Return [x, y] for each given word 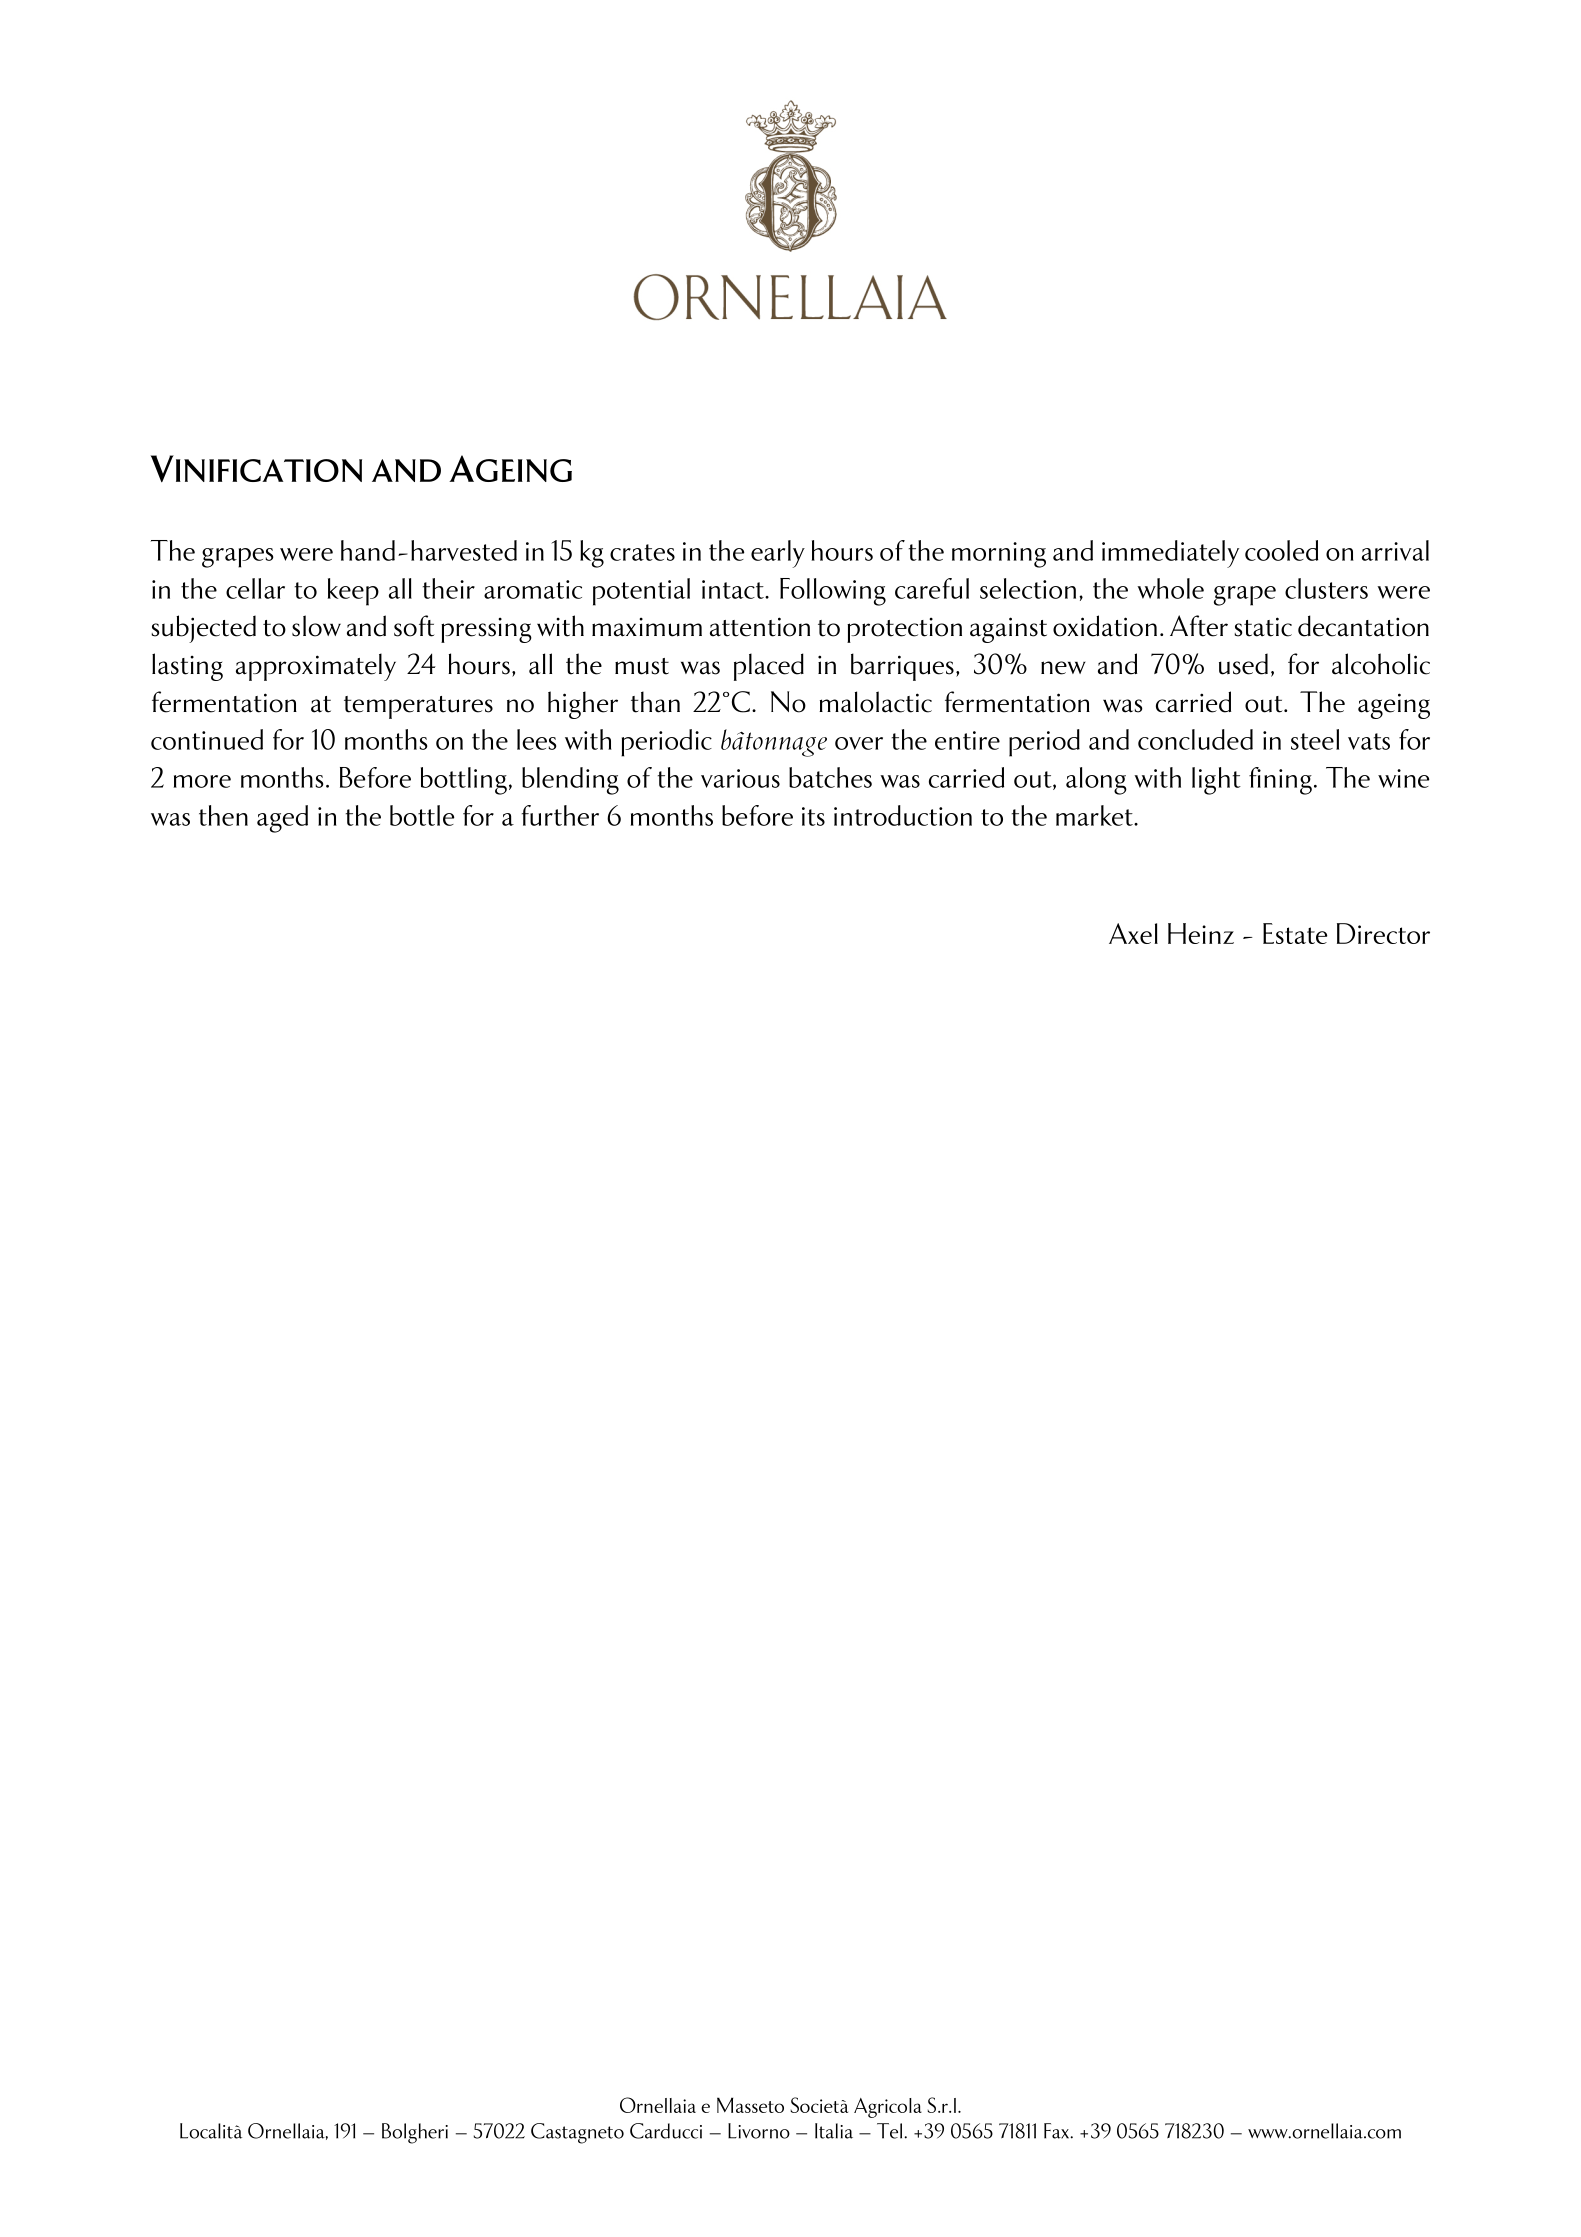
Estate [1295, 933]
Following [833, 592]
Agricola [888, 2108]
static [1263, 627]
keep [353, 592]
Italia [834, 2131]
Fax [1058, 2131]
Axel [1133, 933]
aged [282, 819]
